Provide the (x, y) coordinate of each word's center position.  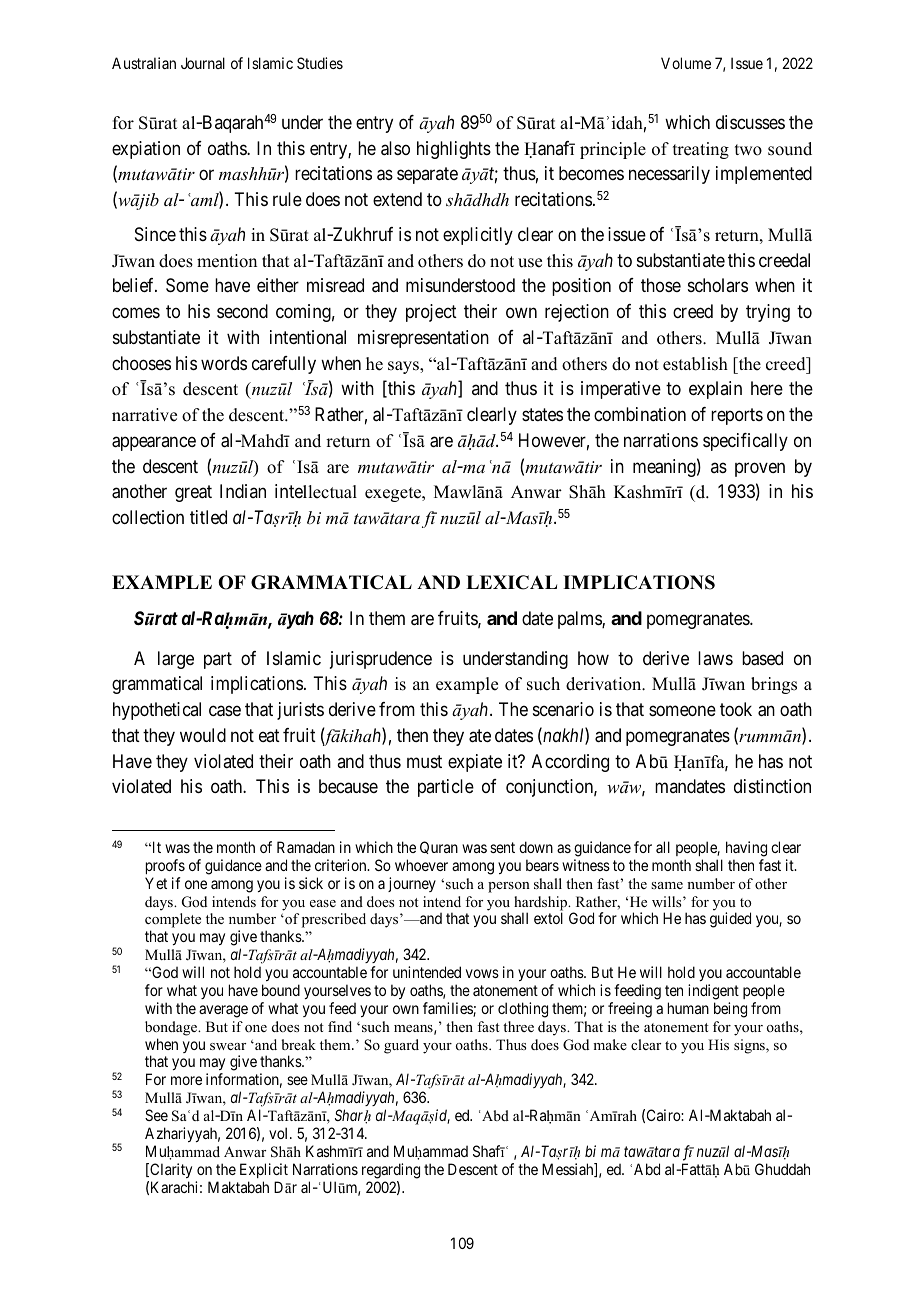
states (542, 415)
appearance (154, 443)
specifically (745, 442)
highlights (454, 150)
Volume (686, 63)
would (203, 735)
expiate (475, 763)
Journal (203, 63)
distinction (772, 786)
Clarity (170, 1170)
